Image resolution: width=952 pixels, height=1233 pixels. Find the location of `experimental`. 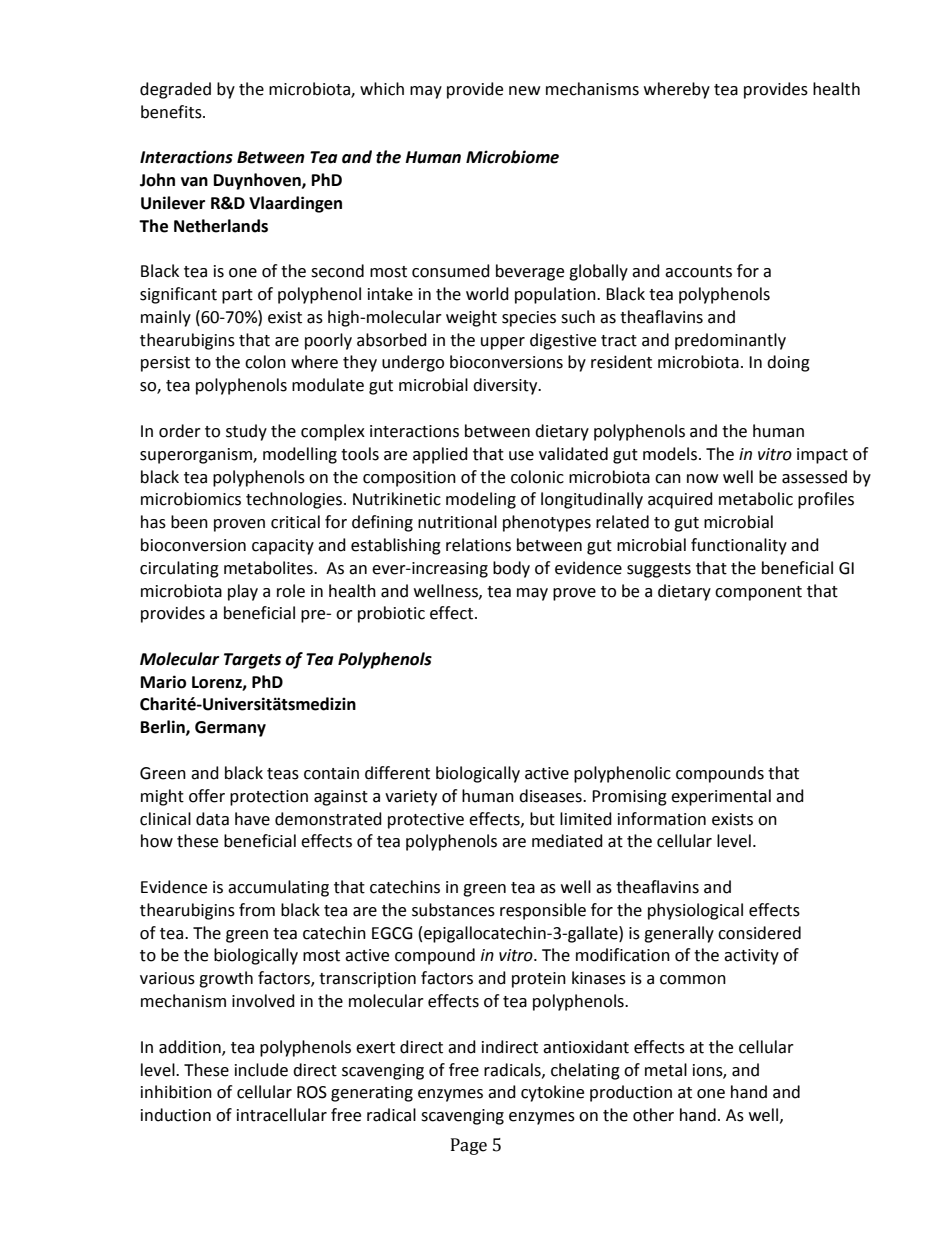

experimental is located at coordinates (721, 797).
